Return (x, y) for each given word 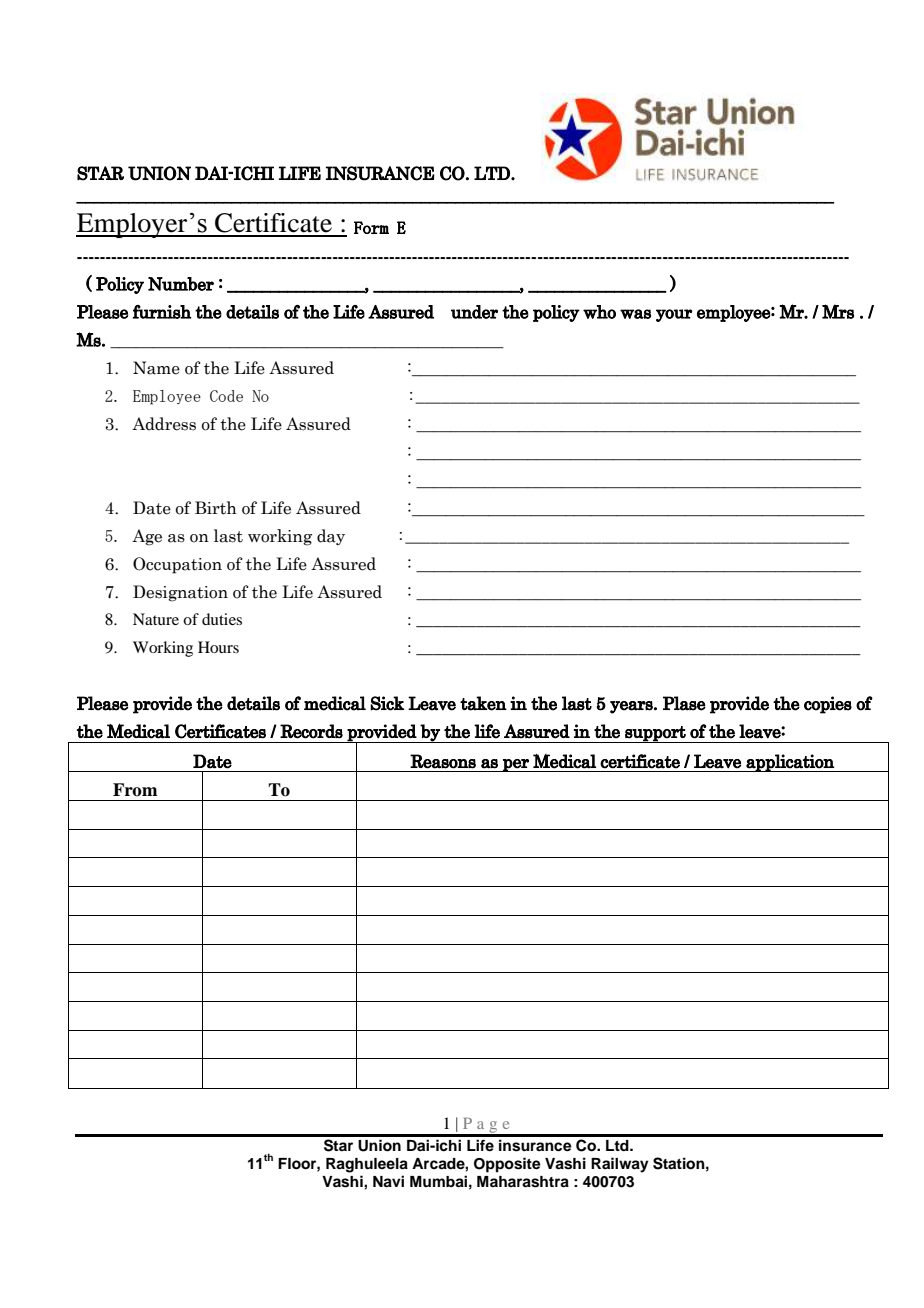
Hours (218, 647)
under (474, 312)
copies (828, 705)
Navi (388, 1181)
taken (483, 703)
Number (181, 284)
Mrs (838, 311)
